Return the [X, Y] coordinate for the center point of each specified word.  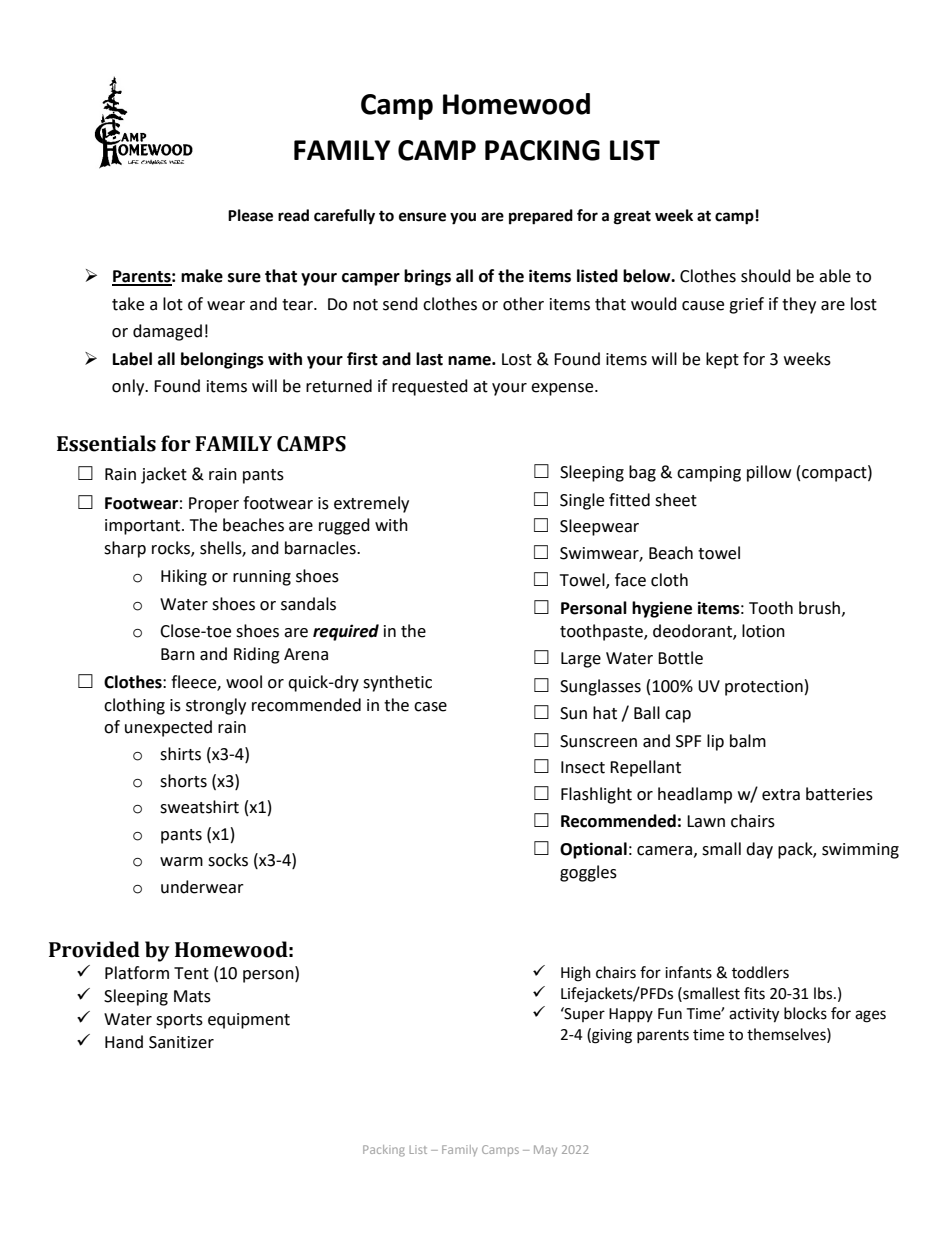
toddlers [760, 972]
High [576, 974]
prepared [541, 217]
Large [581, 660]
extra [781, 795]
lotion [763, 631]
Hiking [184, 577]
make [202, 276]
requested [430, 387]
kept [722, 360]
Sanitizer [181, 1042]
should [766, 276]
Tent [191, 973]
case [430, 707]
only [129, 387]
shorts [183, 781]
